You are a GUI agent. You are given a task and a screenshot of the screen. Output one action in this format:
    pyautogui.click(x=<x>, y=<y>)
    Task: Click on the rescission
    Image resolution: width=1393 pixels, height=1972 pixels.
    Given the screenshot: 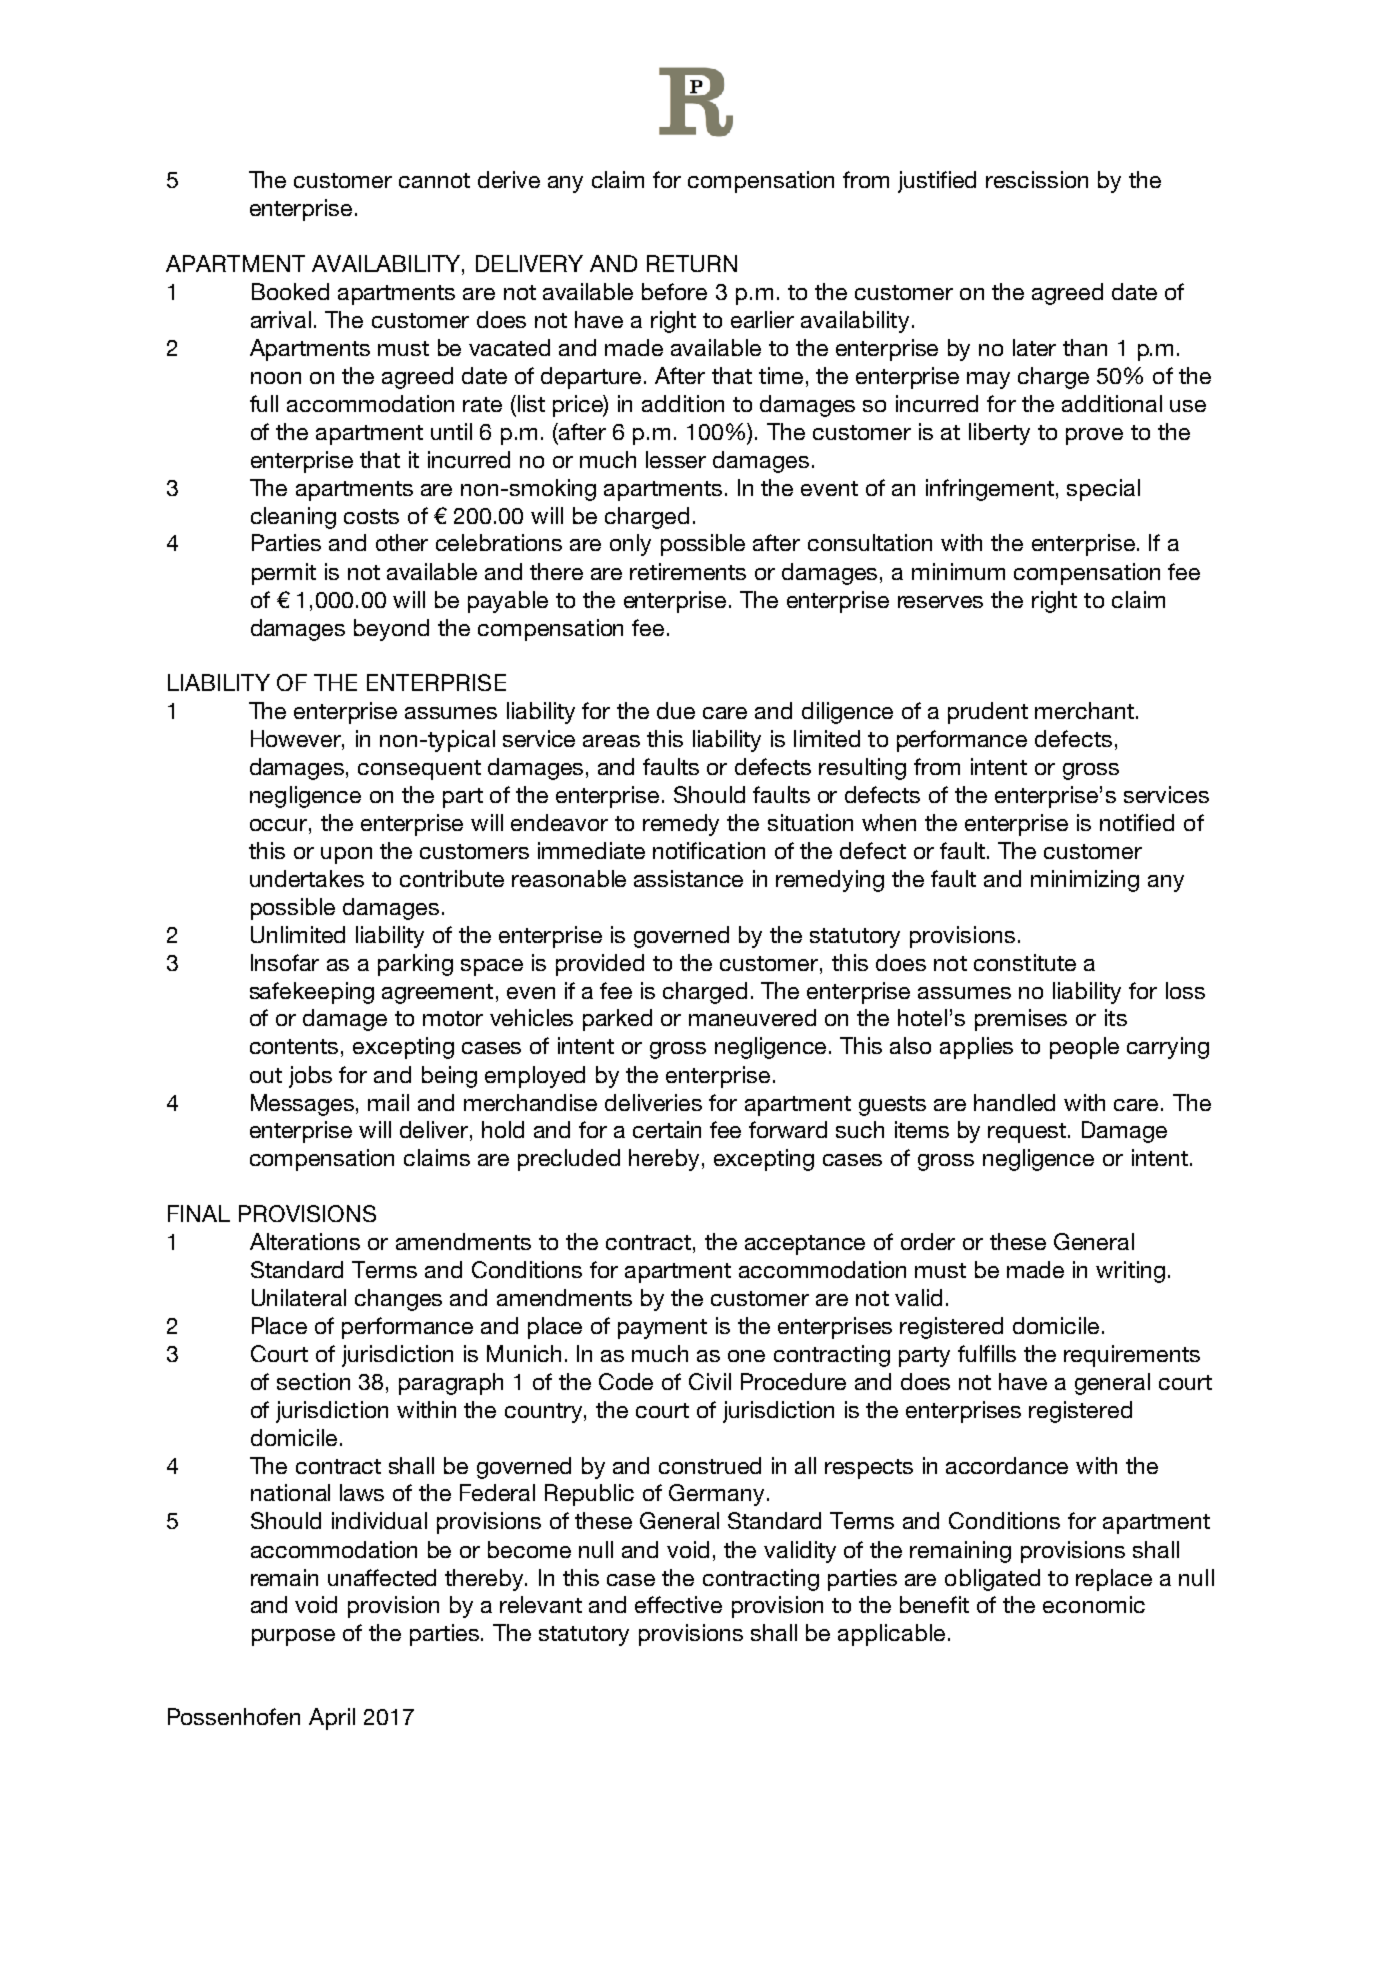 What is the action you would take?
    pyautogui.click(x=1037, y=179)
